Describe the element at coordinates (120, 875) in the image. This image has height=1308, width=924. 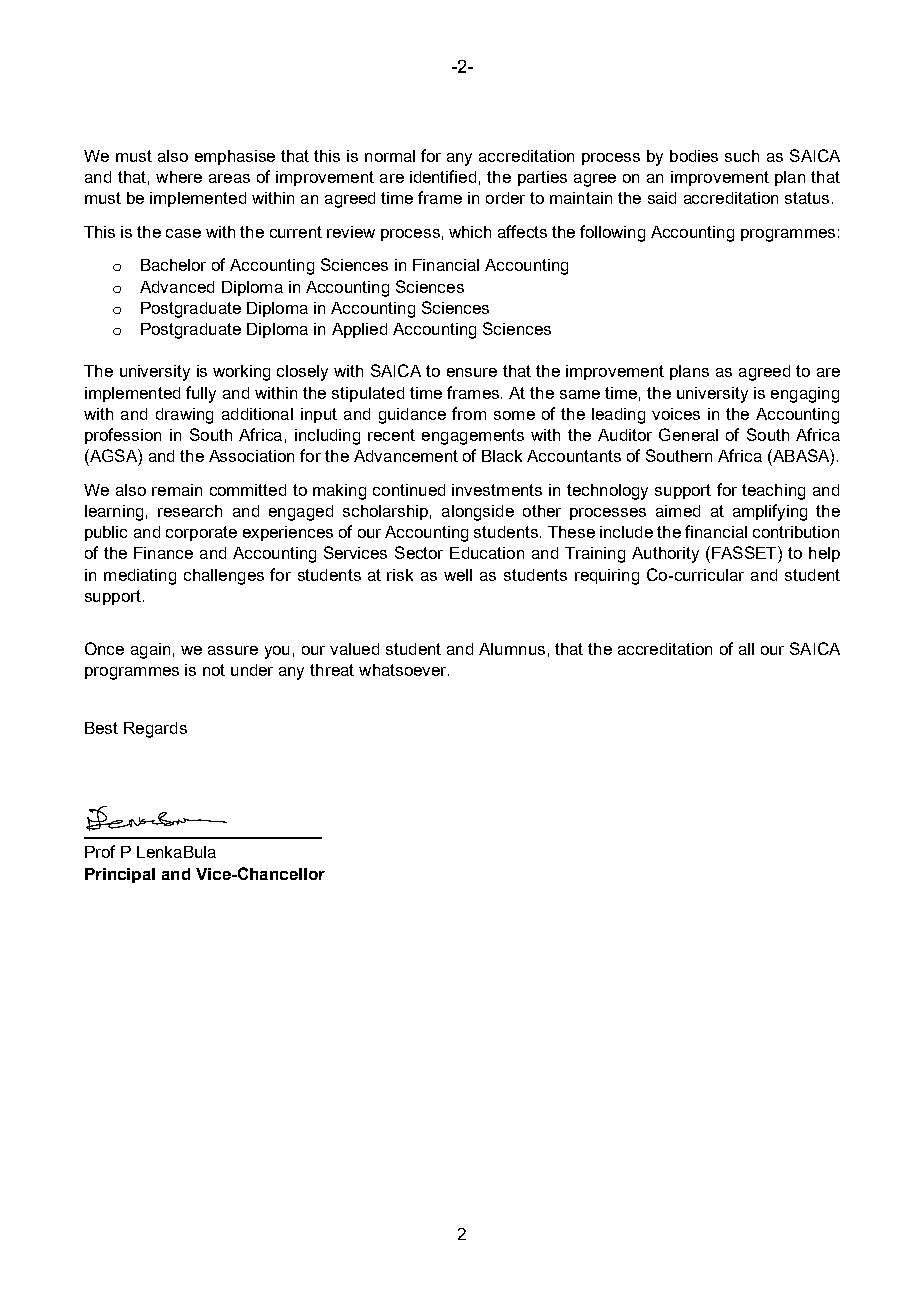
I see `Principal` at that location.
